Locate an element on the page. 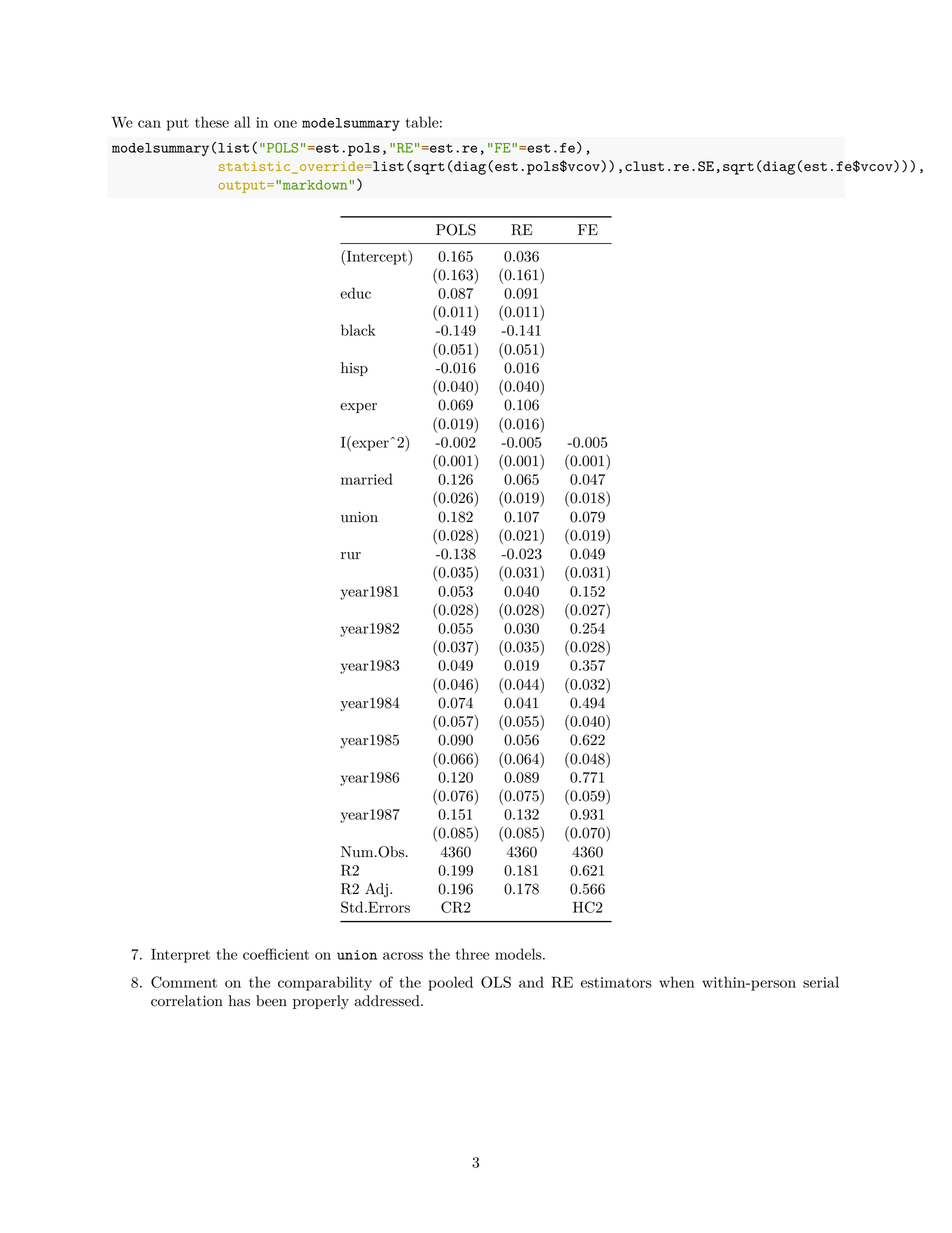 The image size is (952, 1233). three is located at coordinates (472, 954).
